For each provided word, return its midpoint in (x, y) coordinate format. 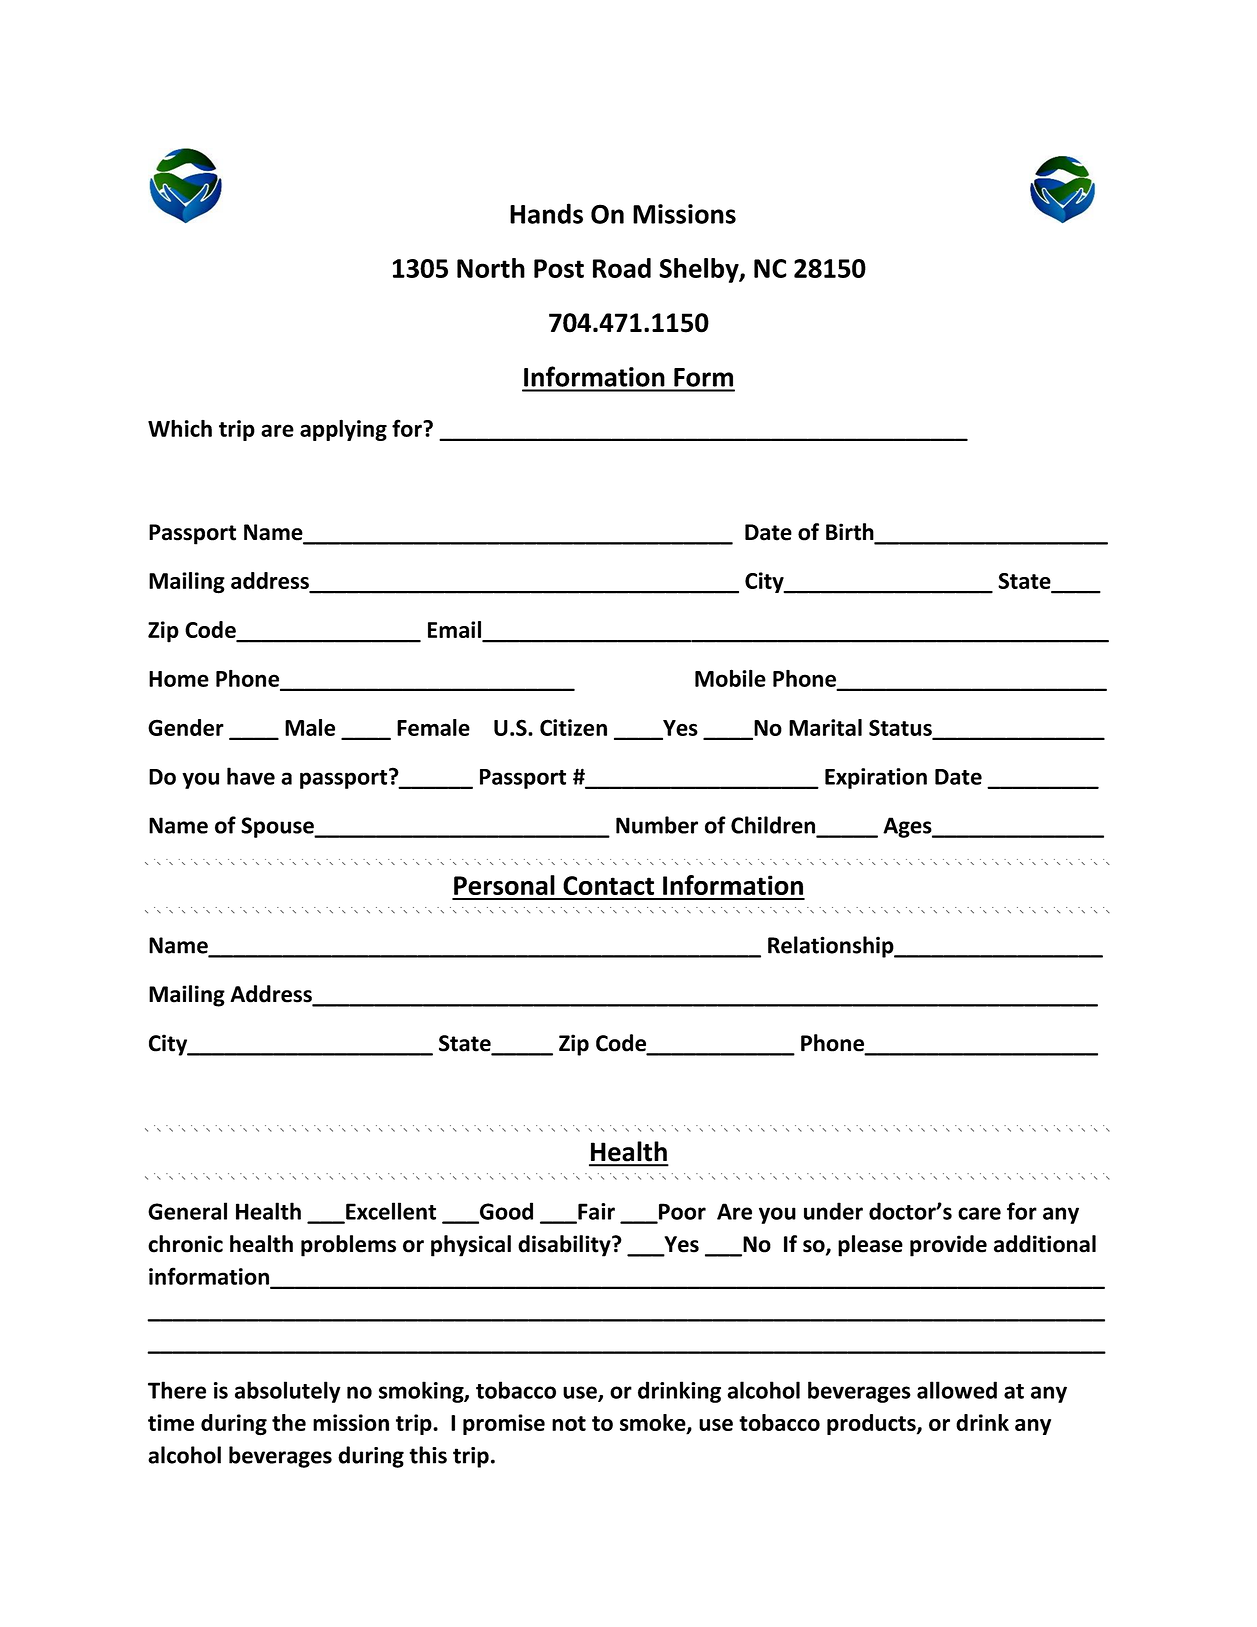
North (491, 268)
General (187, 1211)
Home (179, 679)
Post (559, 268)
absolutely (288, 1392)
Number (657, 825)
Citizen (573, 727)
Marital (825, 727)
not (569, 1423)
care (979, 1213)
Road (622, 268)
